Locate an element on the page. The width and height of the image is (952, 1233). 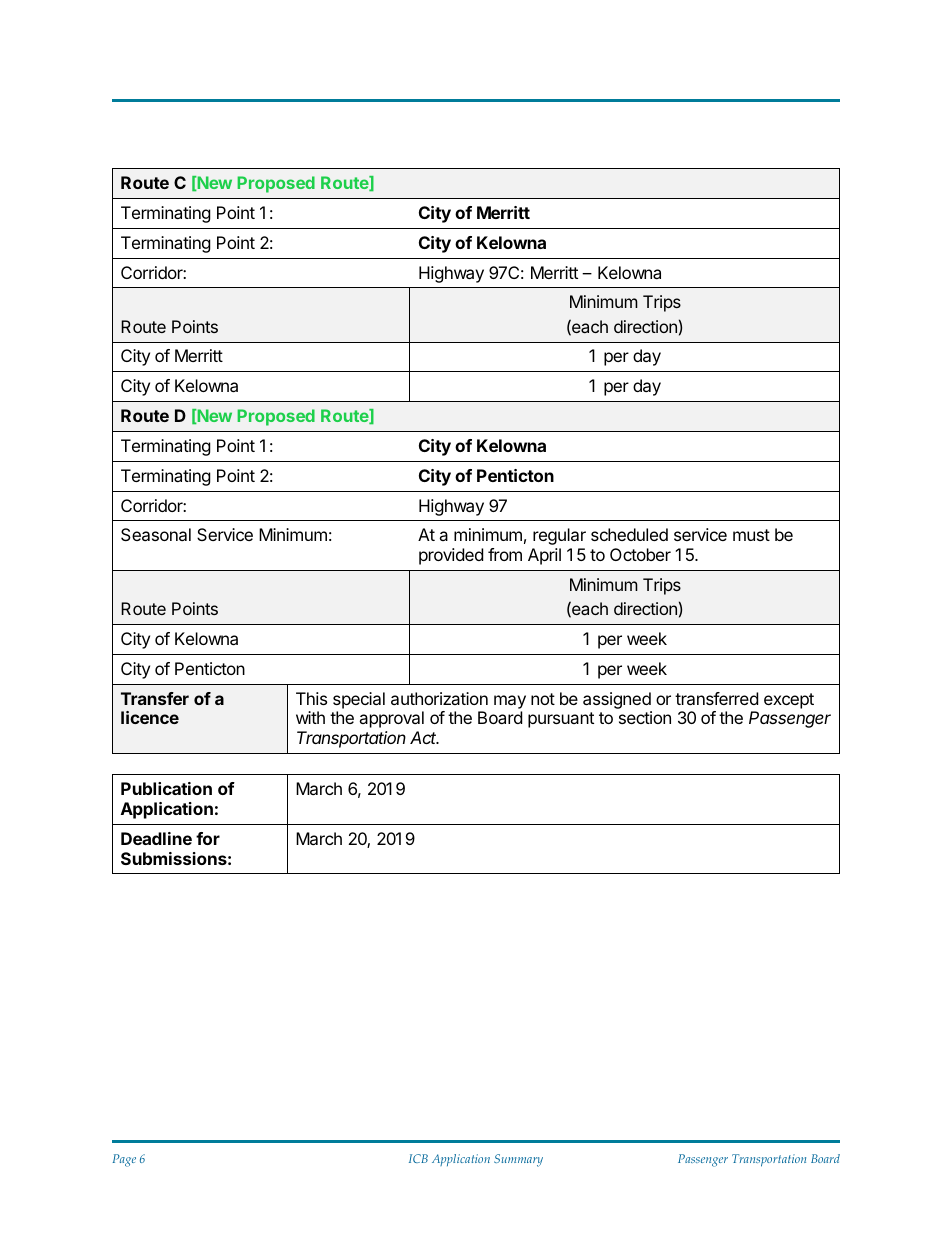
must is located at coordinates (751, 535).
